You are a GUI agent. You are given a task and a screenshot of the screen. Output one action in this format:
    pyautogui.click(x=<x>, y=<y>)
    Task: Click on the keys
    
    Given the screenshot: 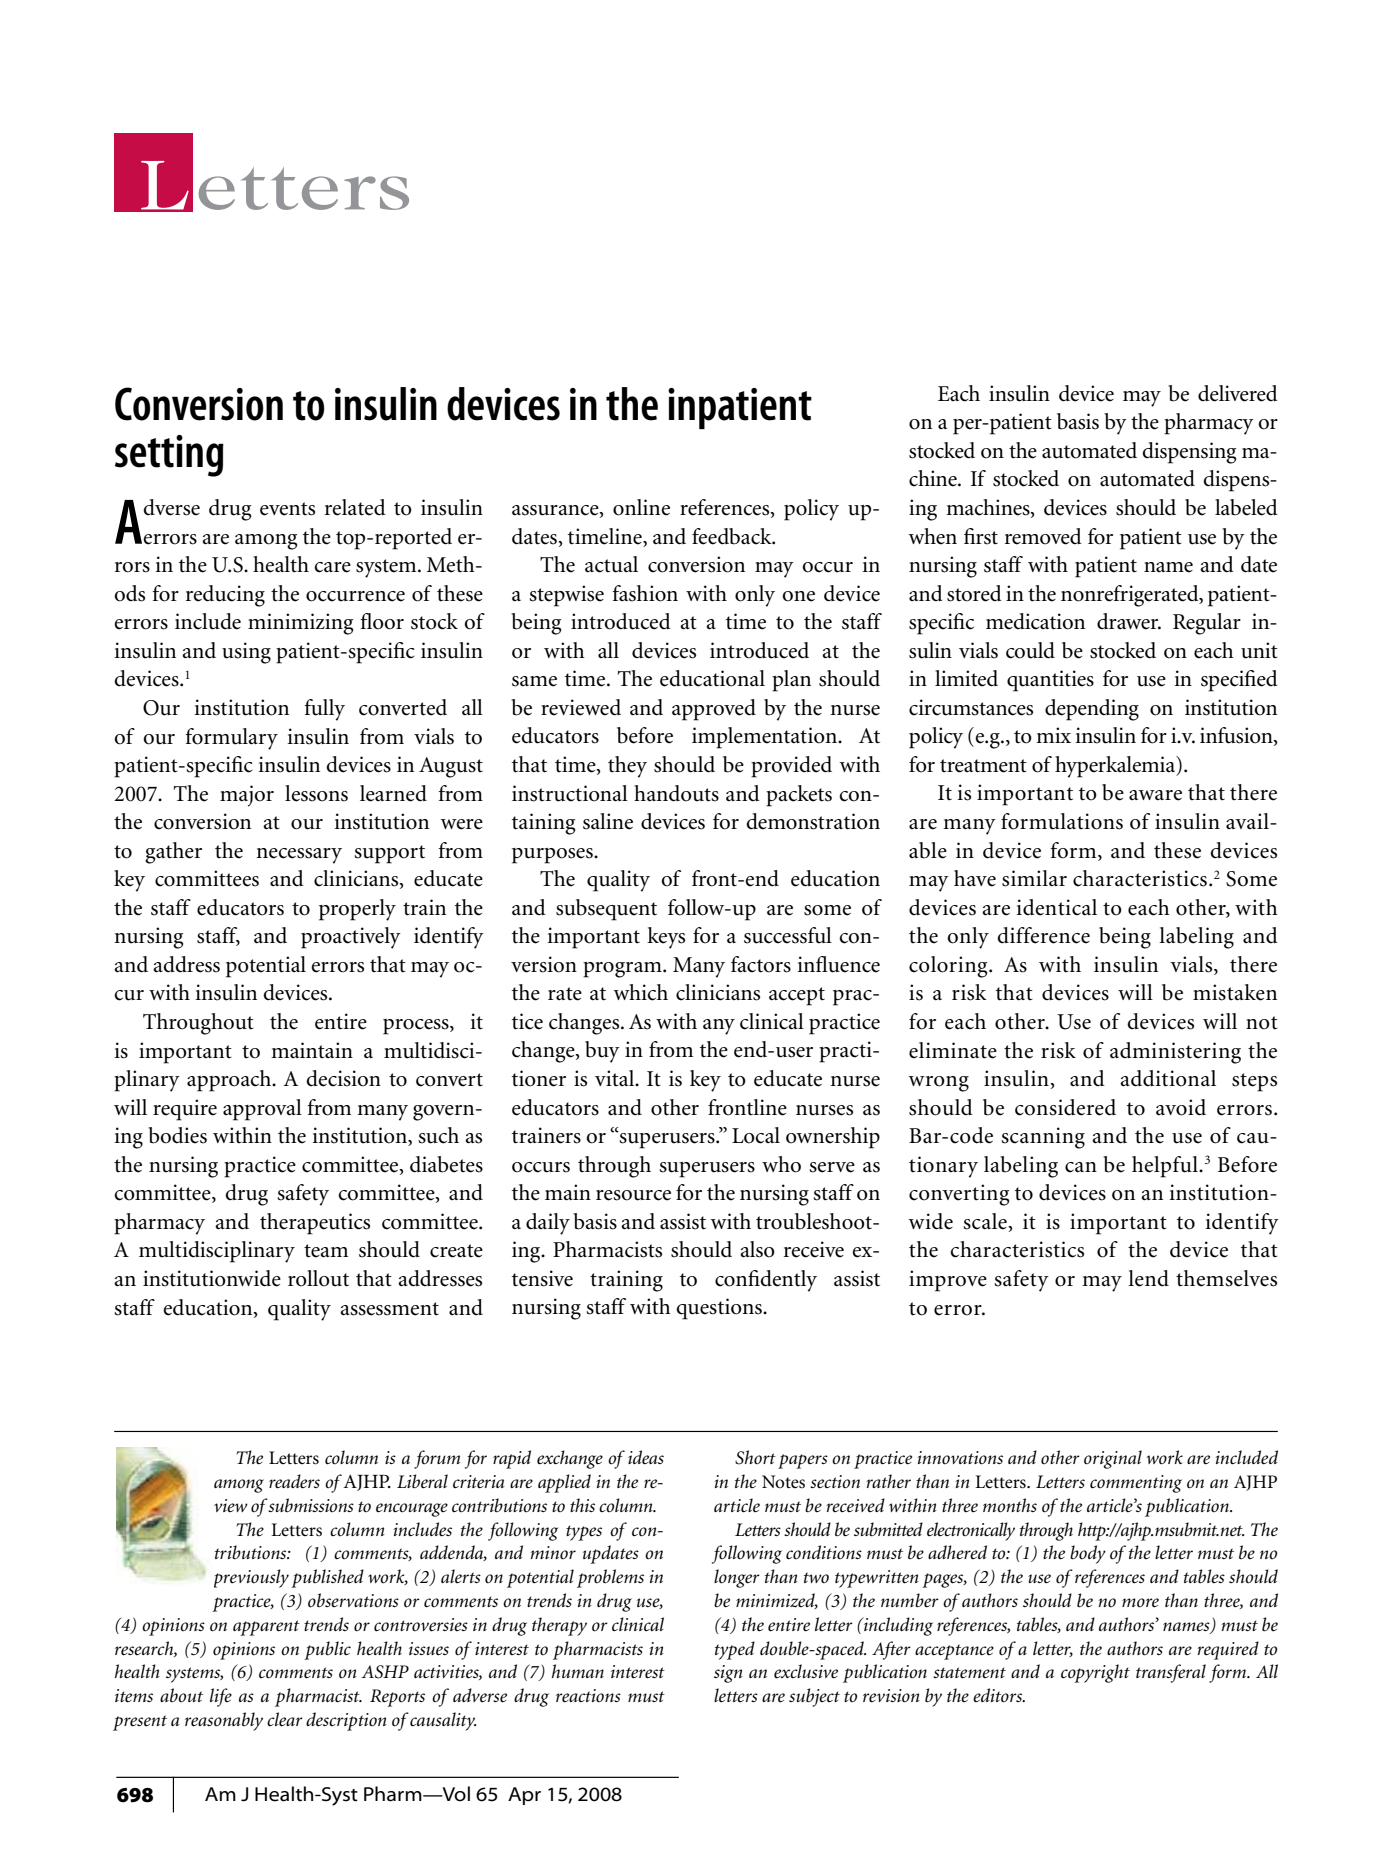 What is the action you would take?
    pyautogui.click(x=666, y=938)
